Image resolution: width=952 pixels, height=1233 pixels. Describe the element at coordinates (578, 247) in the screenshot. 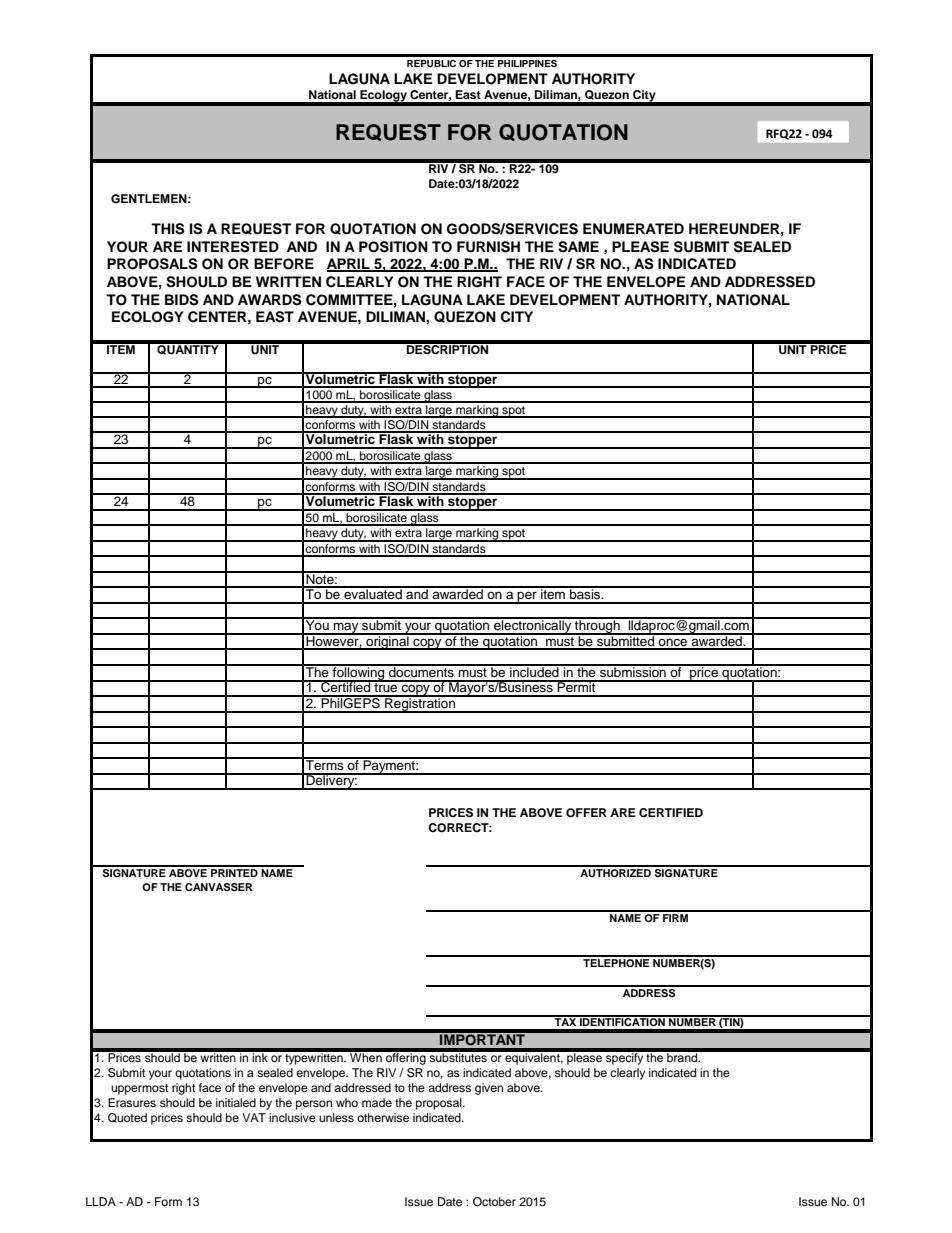

I see `SAME` at that location.
